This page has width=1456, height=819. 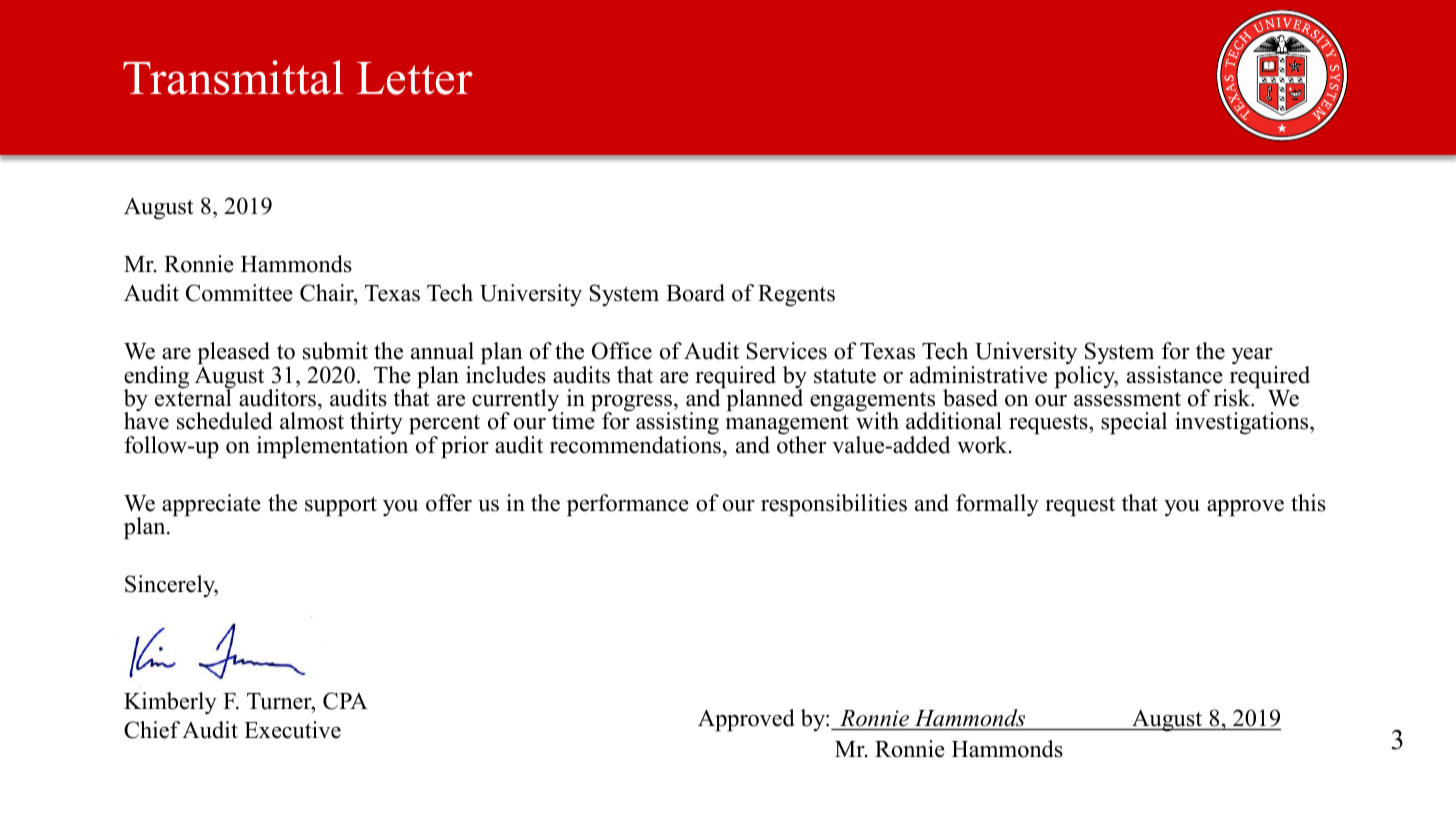 I want to click on assisting, so click(x=677, y=424).
